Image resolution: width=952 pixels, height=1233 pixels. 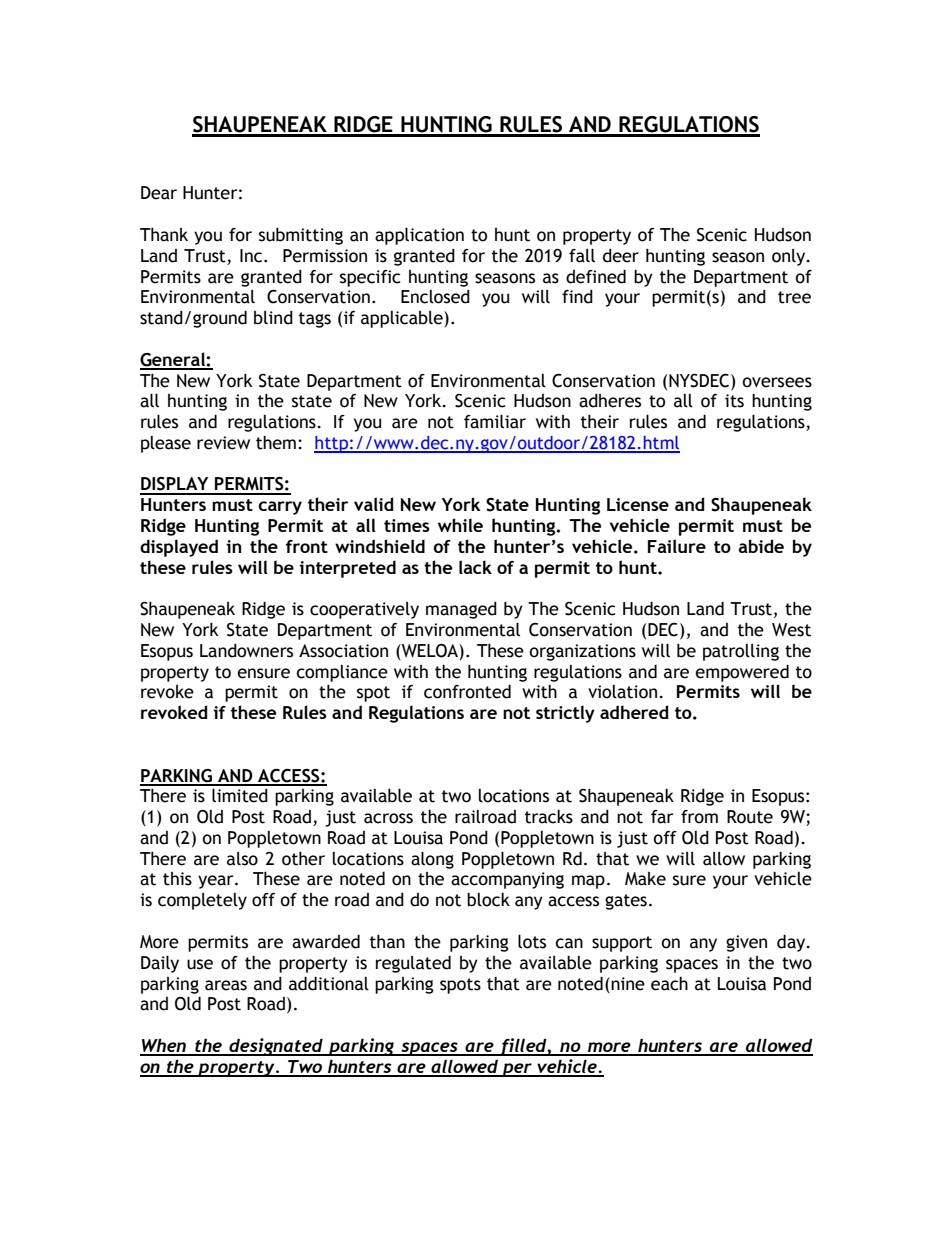 I want to click on limited, so click(x=240, y=795).
